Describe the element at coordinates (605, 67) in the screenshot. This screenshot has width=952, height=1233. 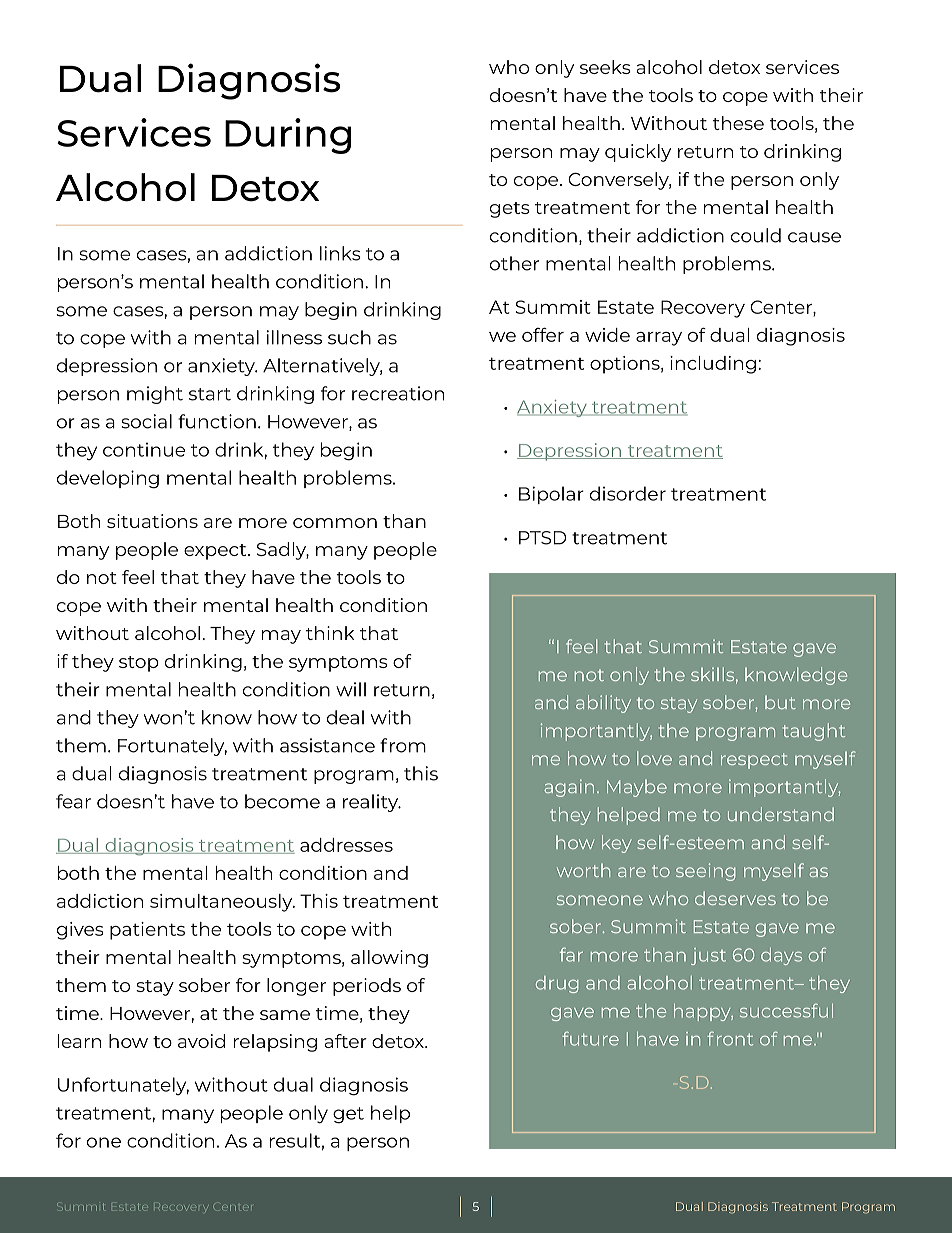
I see `seeks` at that location.
